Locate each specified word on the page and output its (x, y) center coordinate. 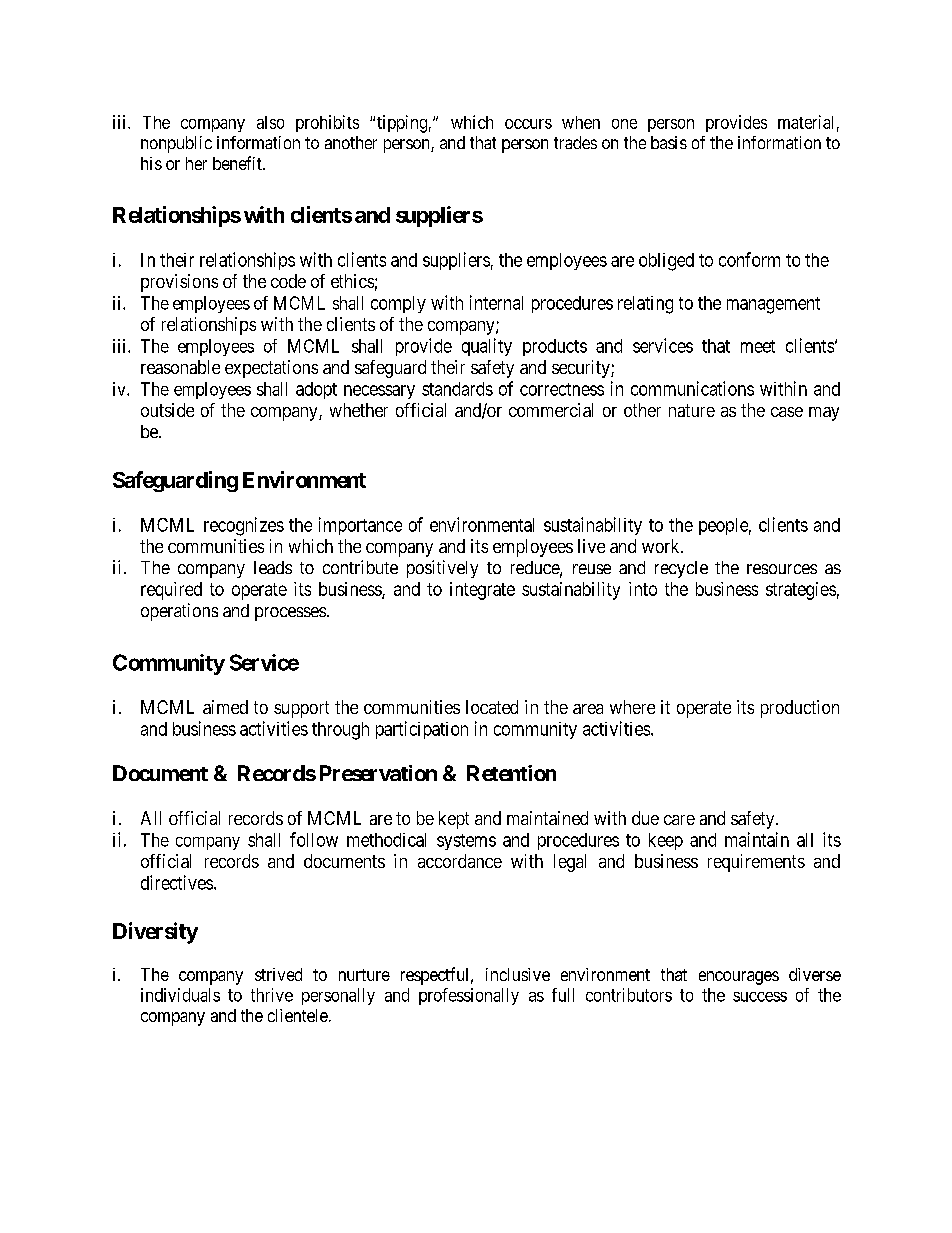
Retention (511, 773)
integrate (482, 591)
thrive (272, 995)
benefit (238, 163)
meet (758, 346)
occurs (528, 124)
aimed (225, 707)
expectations (271, 369)
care (679, 820)
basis (669, 142)
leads (273, 567)
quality (487, 347)
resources (782, 569)
